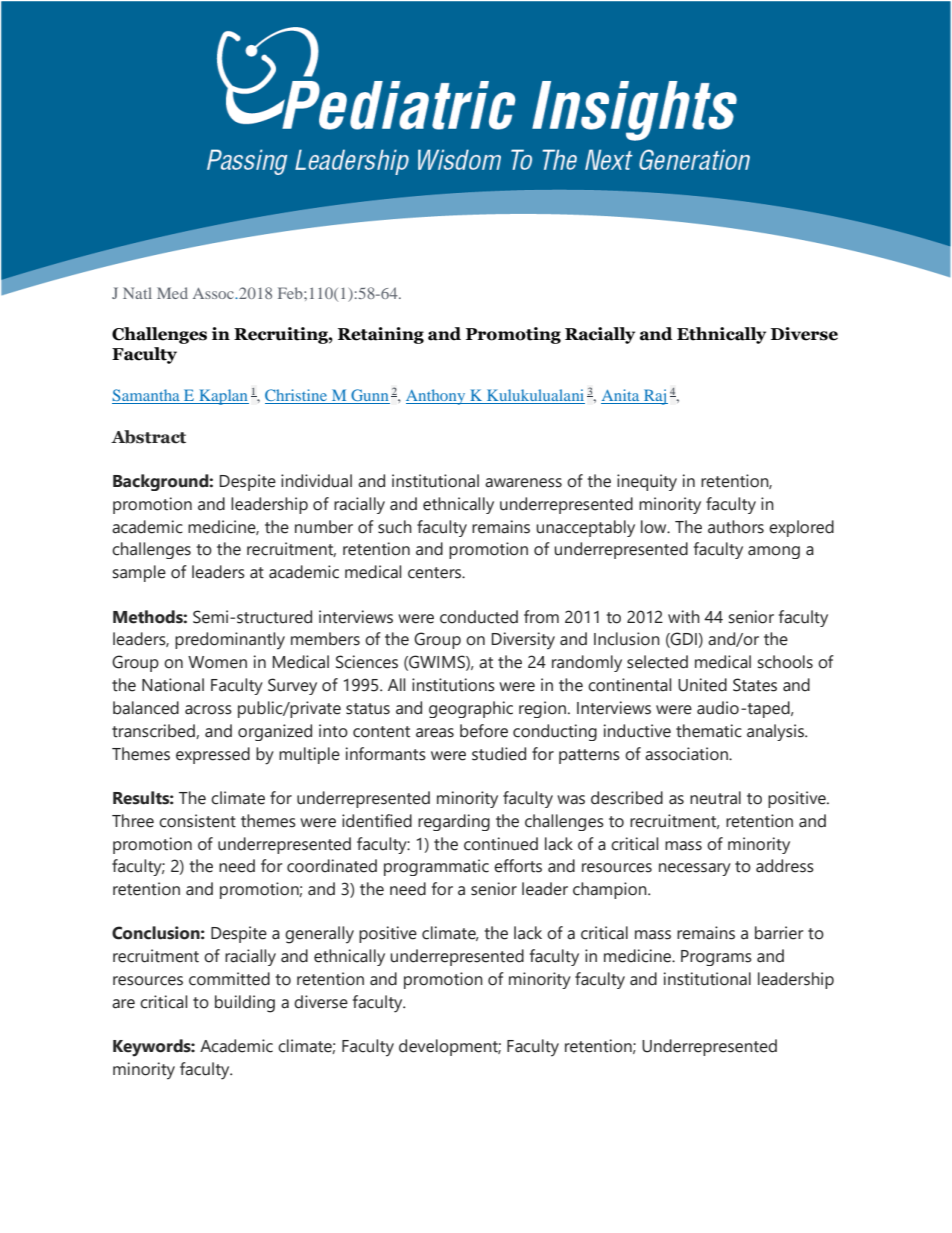 This screenshot has height=1233, width=952. I want to click on generally, so click(319, 935).
